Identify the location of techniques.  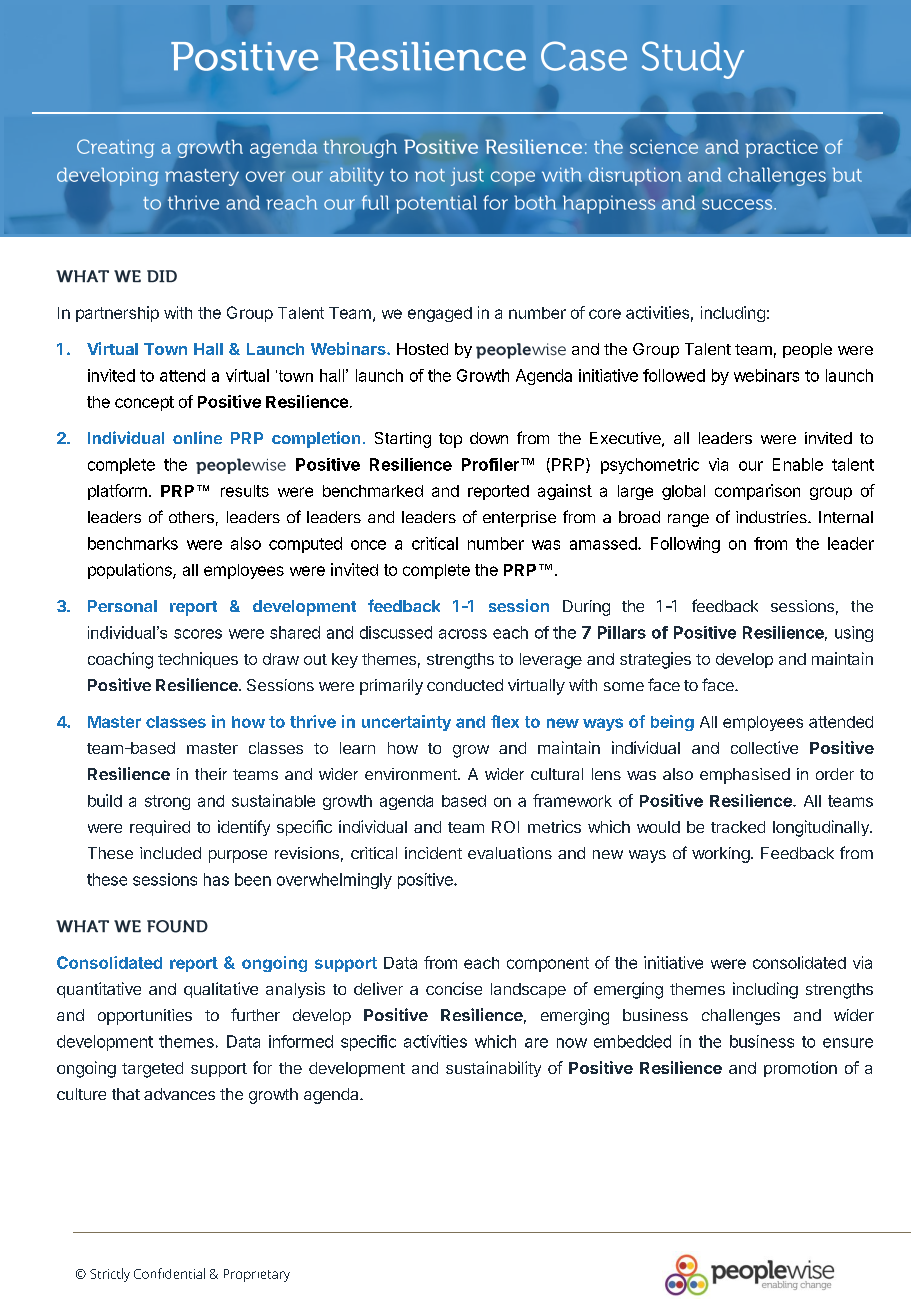
(198, 660).
